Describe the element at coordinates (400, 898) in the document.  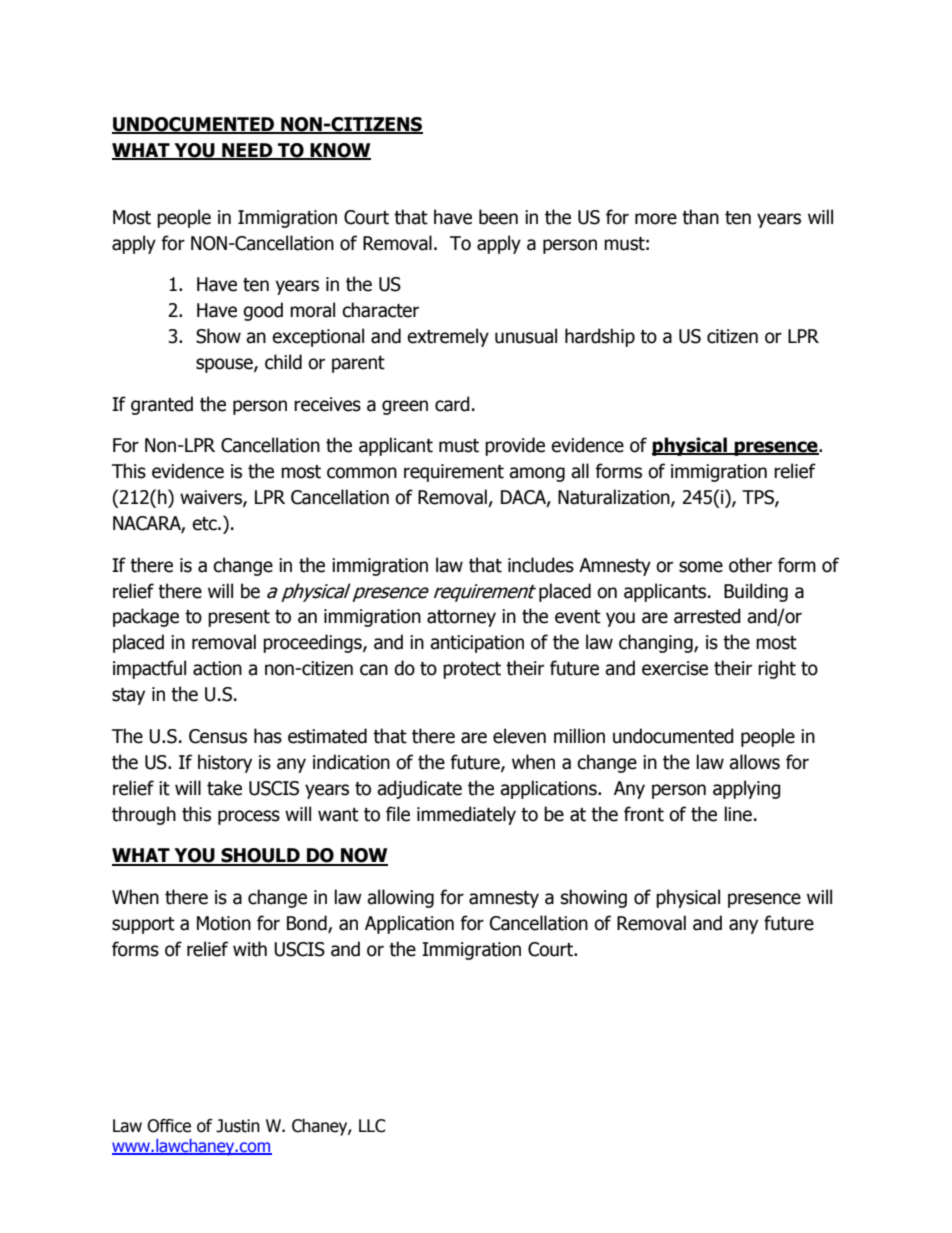
I see `allowing` at that location.
